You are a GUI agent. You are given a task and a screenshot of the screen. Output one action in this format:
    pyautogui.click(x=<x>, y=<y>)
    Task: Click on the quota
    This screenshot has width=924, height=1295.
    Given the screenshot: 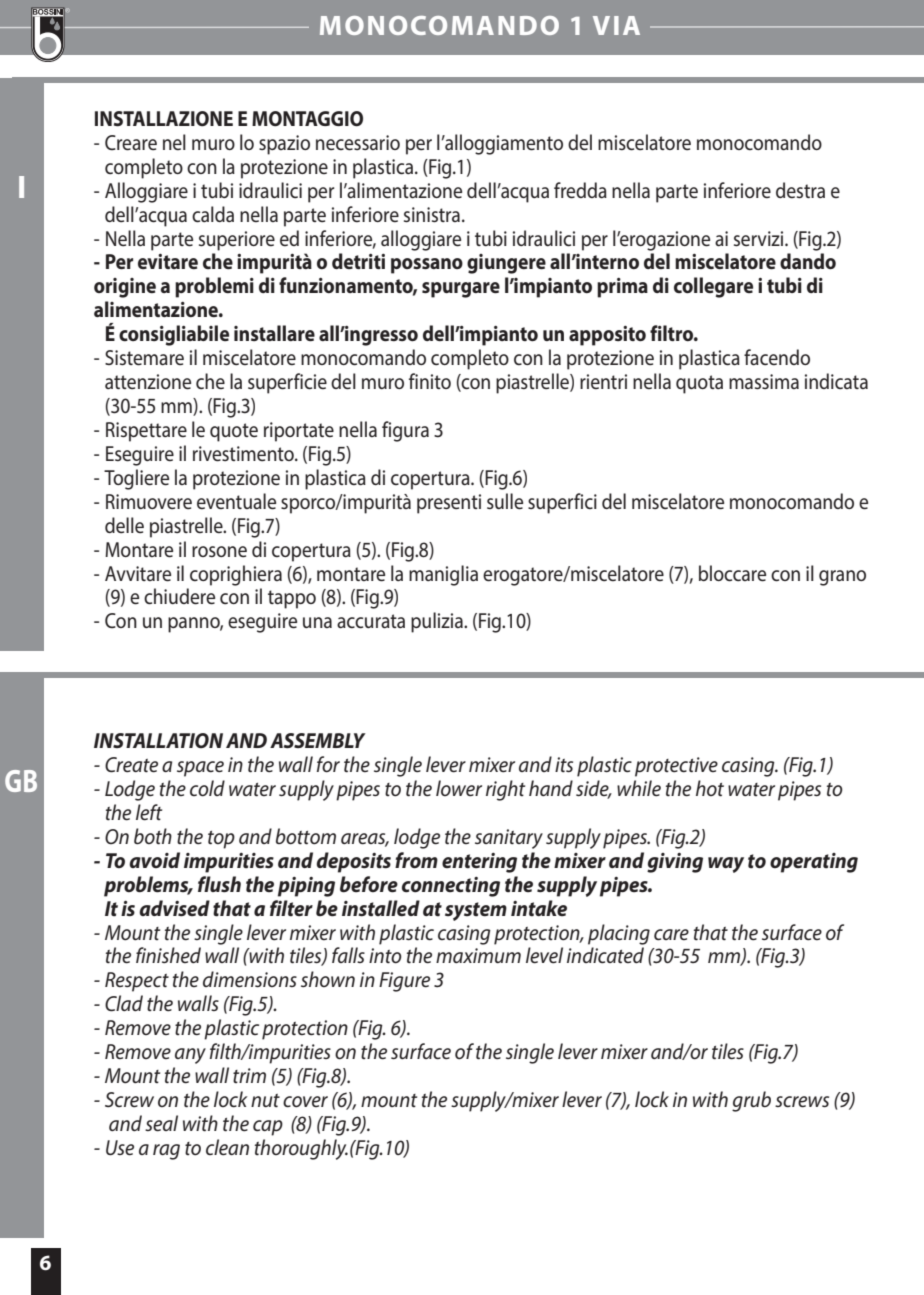 What is the action you would take?
    pyautogui.click(x=699, y=384)
